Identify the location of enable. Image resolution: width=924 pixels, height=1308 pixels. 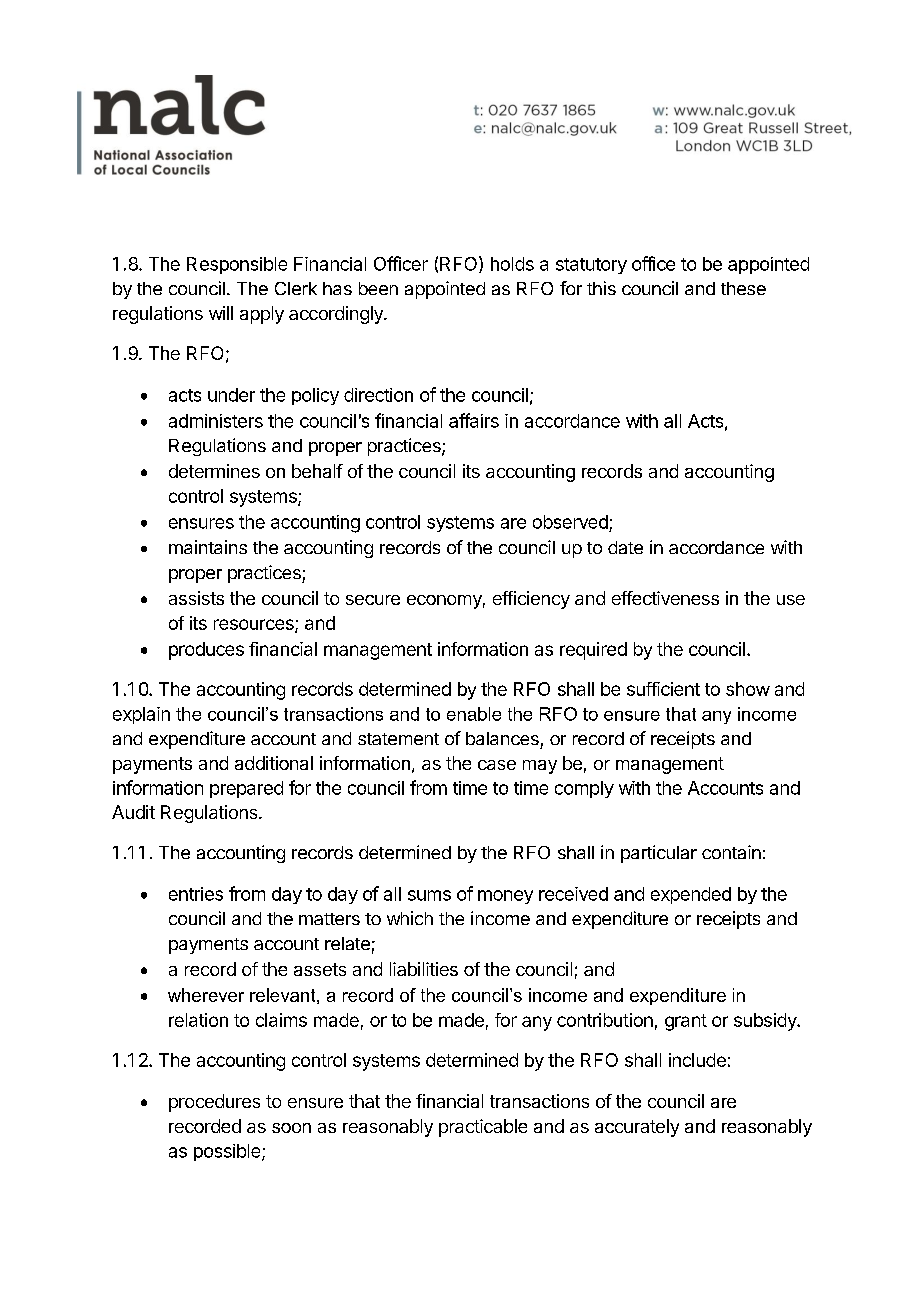
(474, 714).
